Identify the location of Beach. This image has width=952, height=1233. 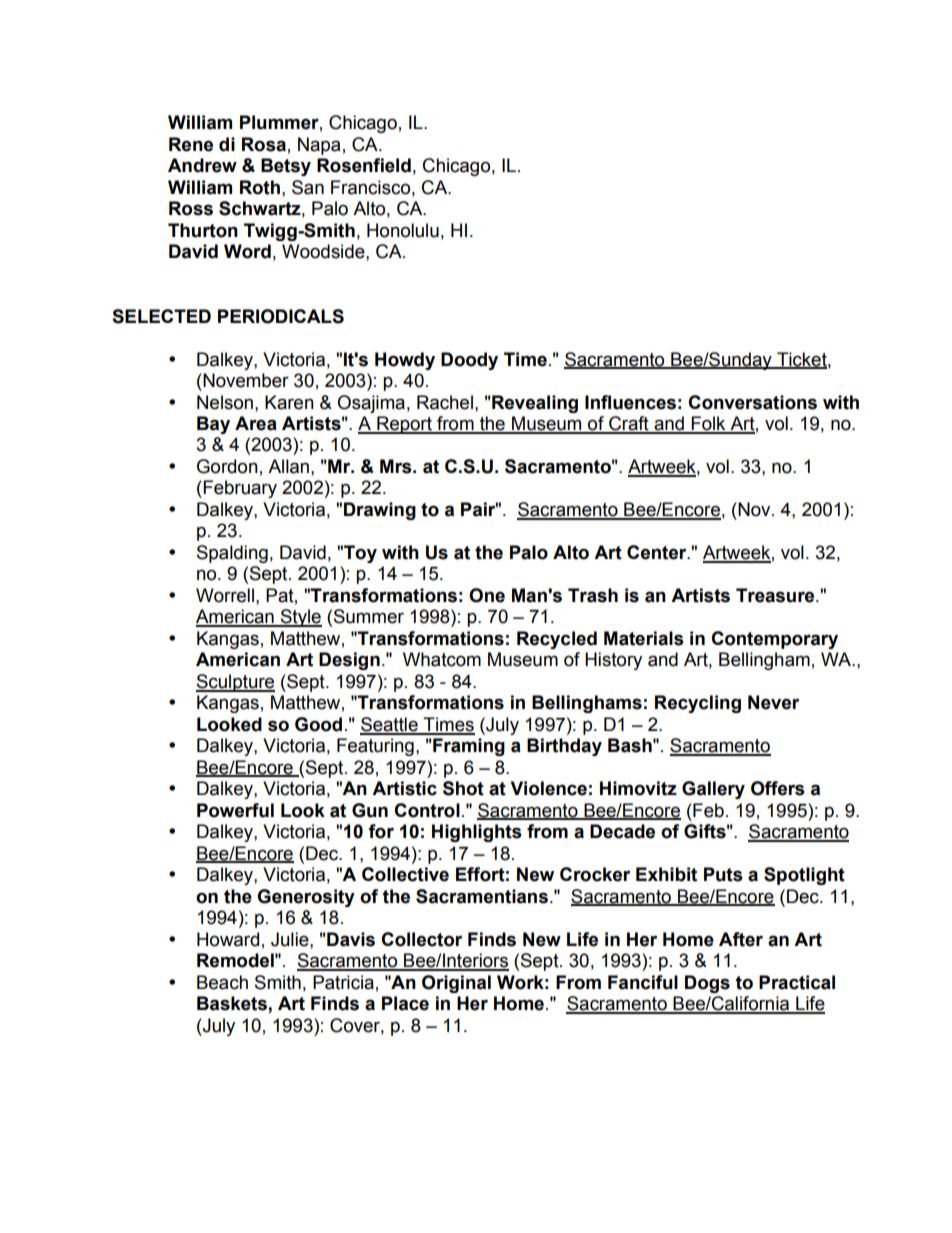
(222, 982).
